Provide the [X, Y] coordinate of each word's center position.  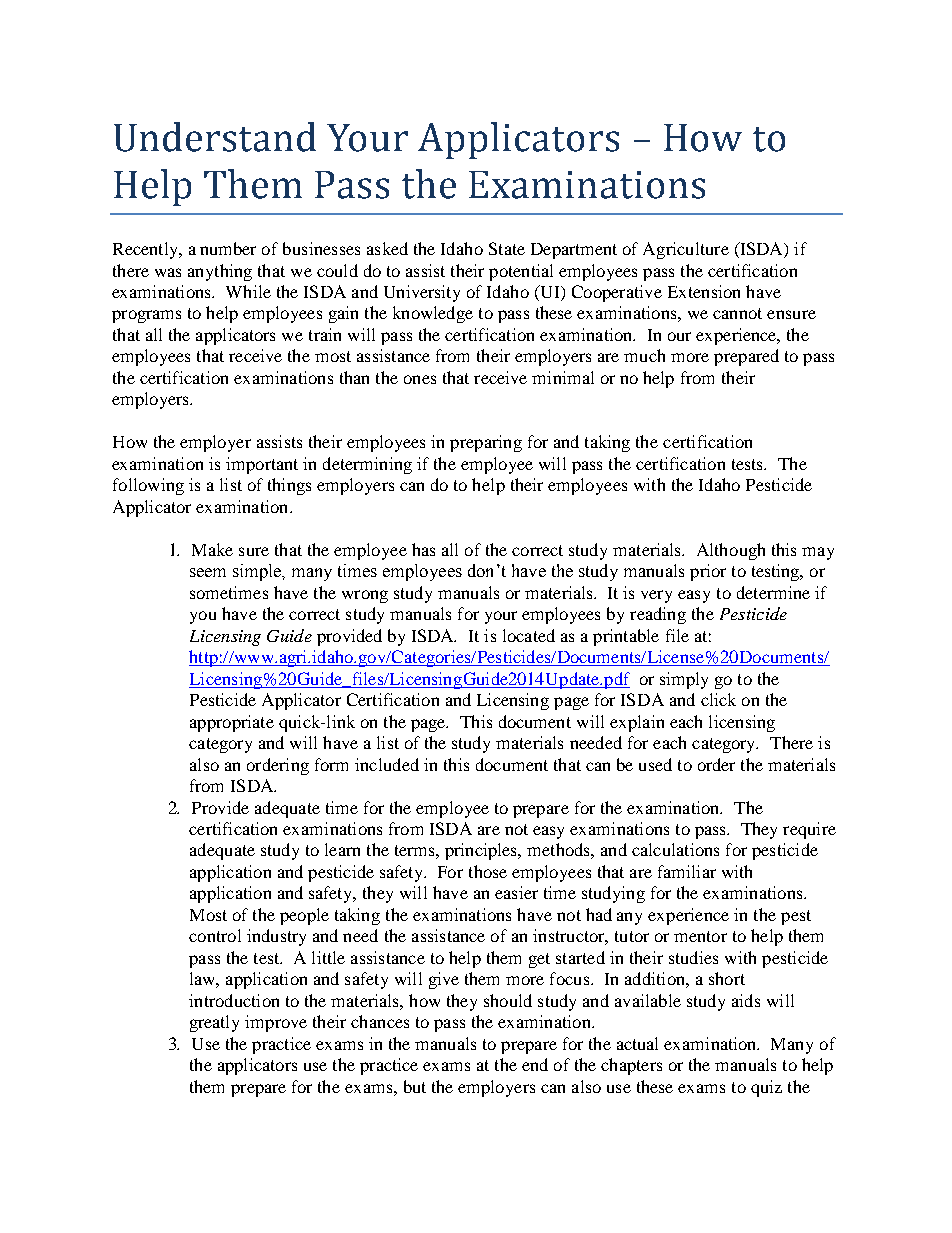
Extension [704, 291]
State [507, 248]
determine [773, 592]
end [535, 1064]
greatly [214, 1023]
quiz [766, 1088]
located [529, 635]
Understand [215, 137]
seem [208, 572]
